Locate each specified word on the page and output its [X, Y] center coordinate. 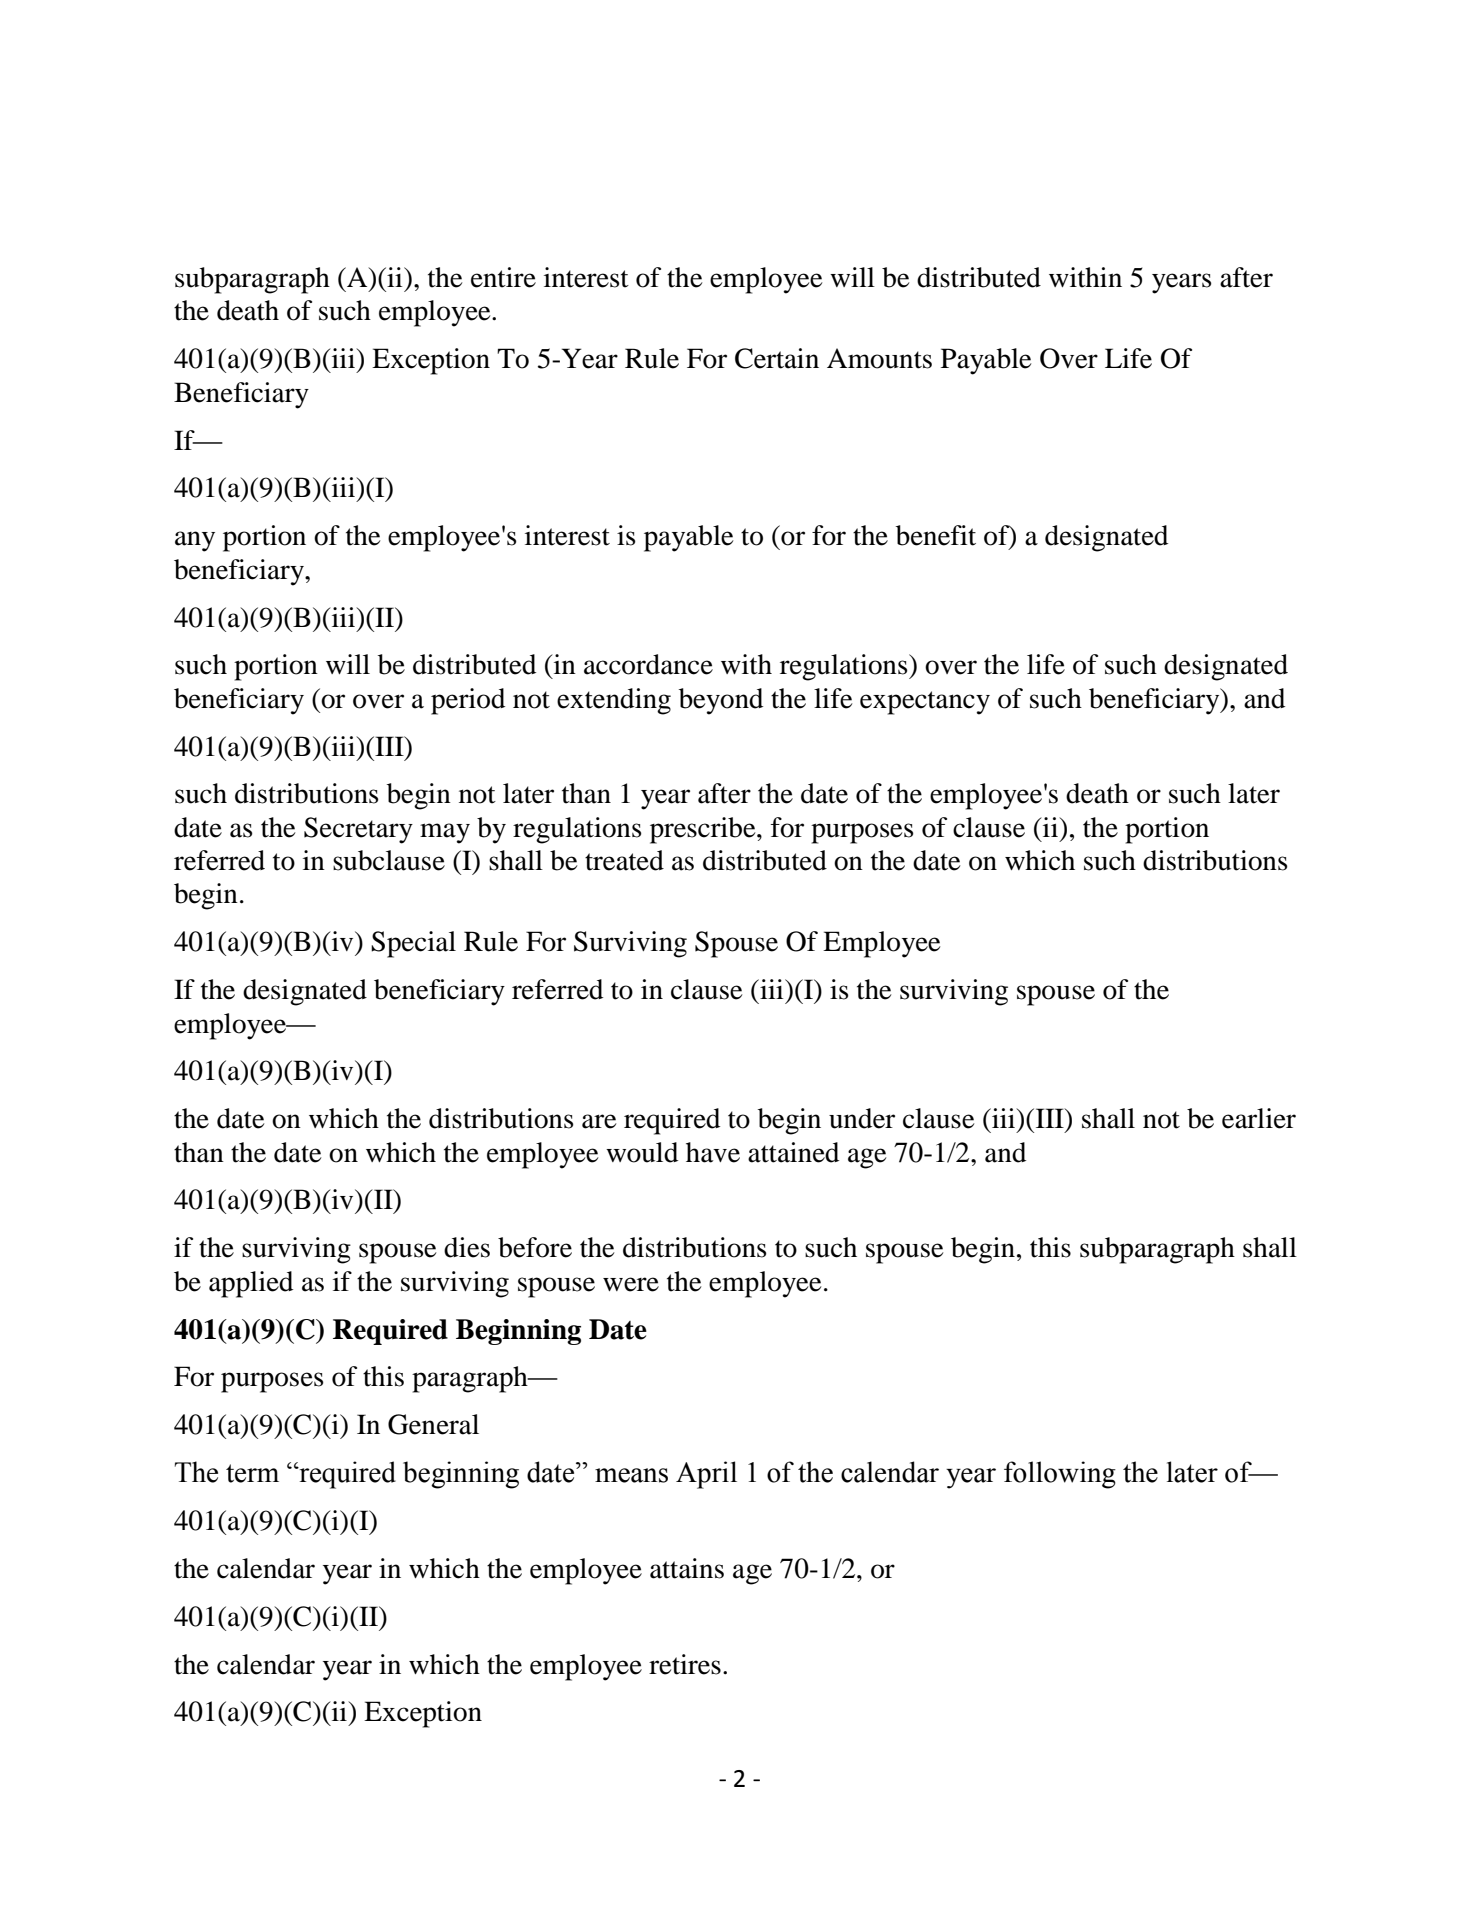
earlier [1259, 1118]
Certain [777, 358]
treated [624, 860]
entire [503, 277]
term [252, 1473]
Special [413, 944]
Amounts [879, 358]
